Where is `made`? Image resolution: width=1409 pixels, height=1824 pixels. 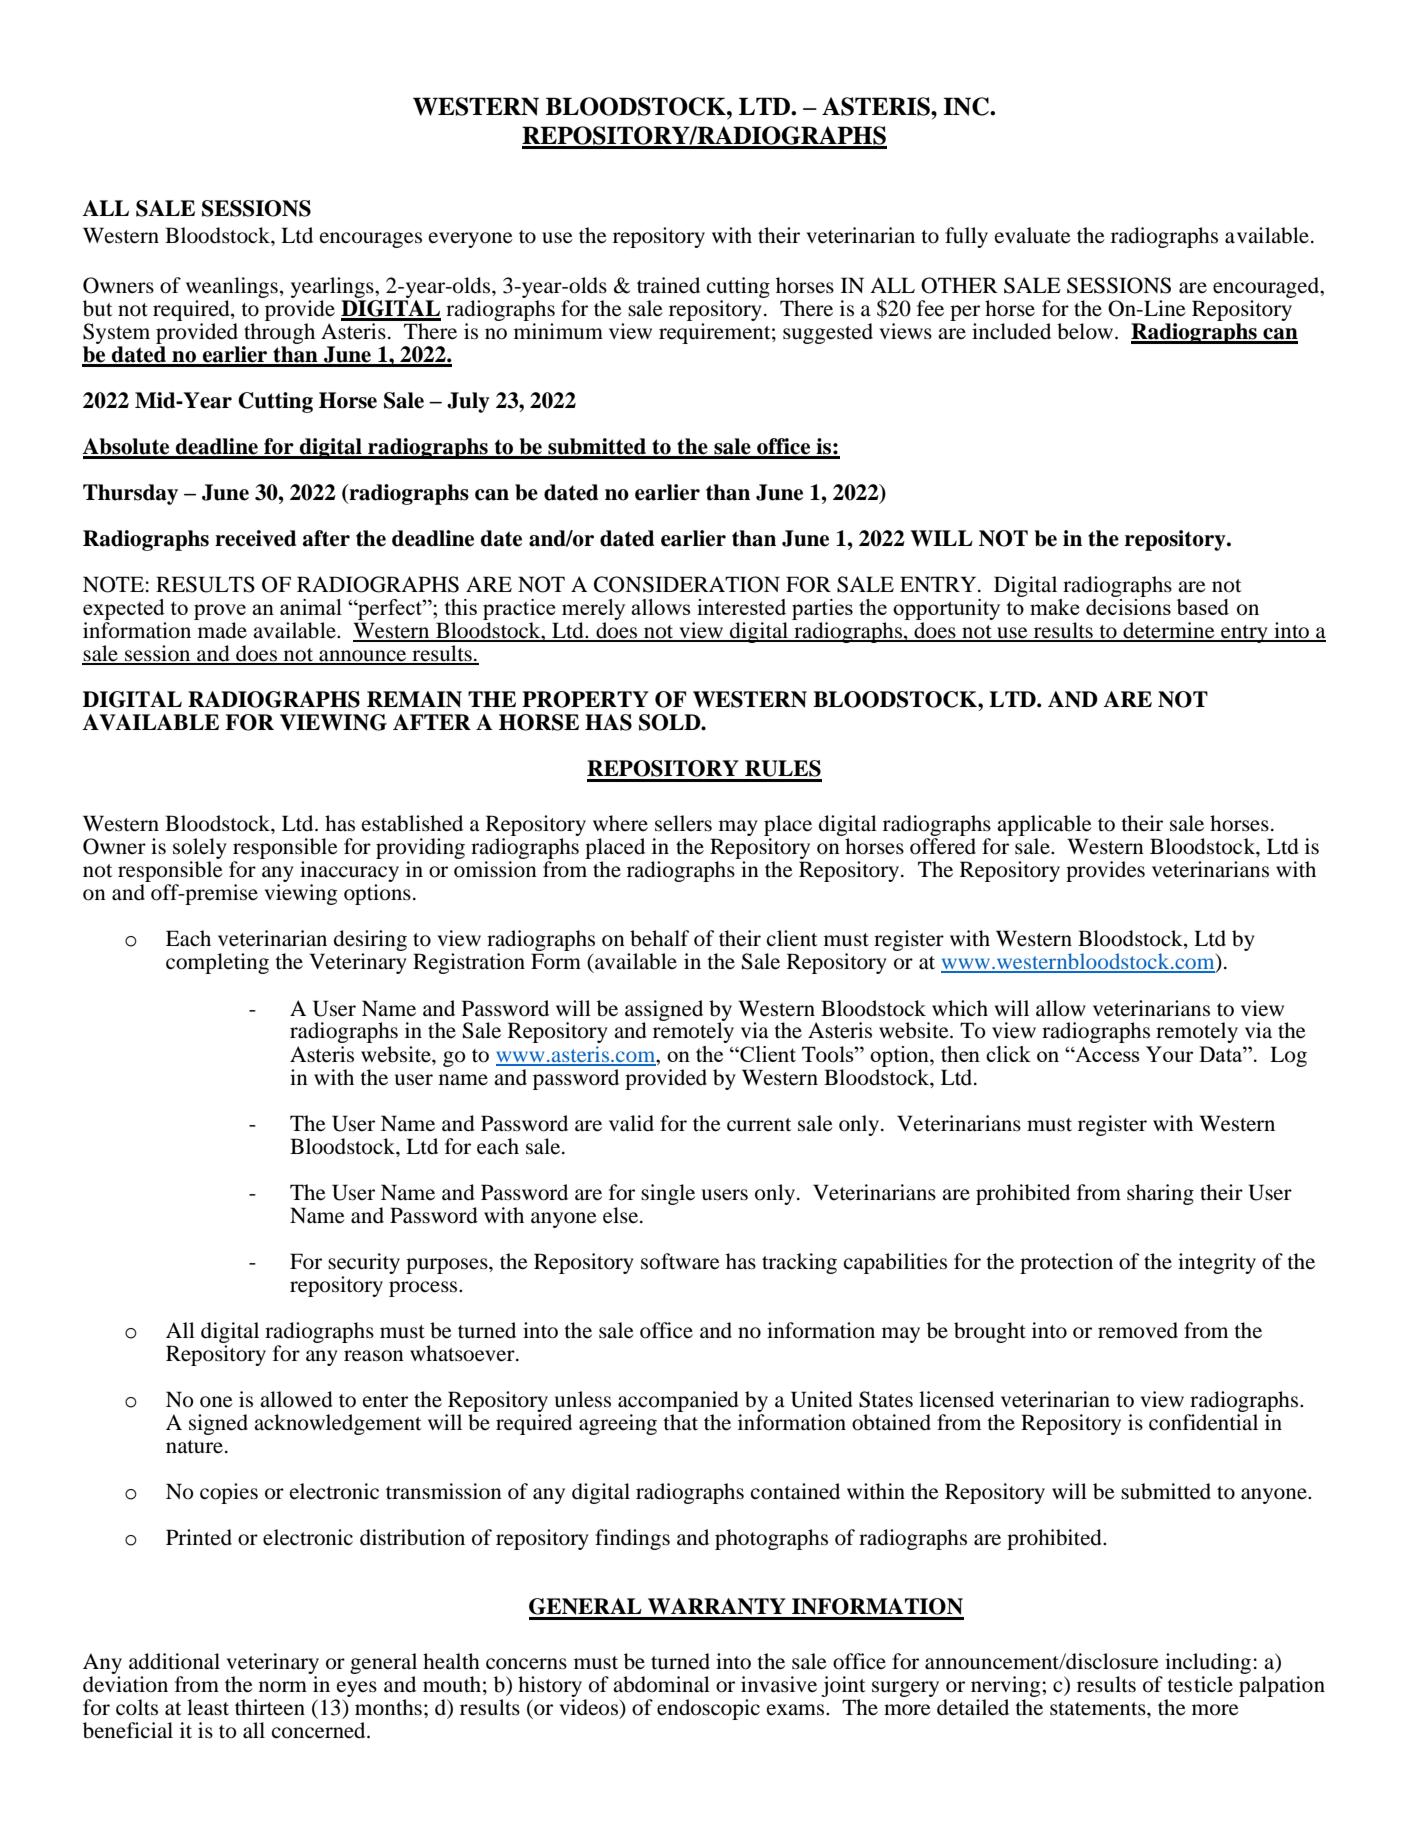
made is located at coordinates (222, 630).
